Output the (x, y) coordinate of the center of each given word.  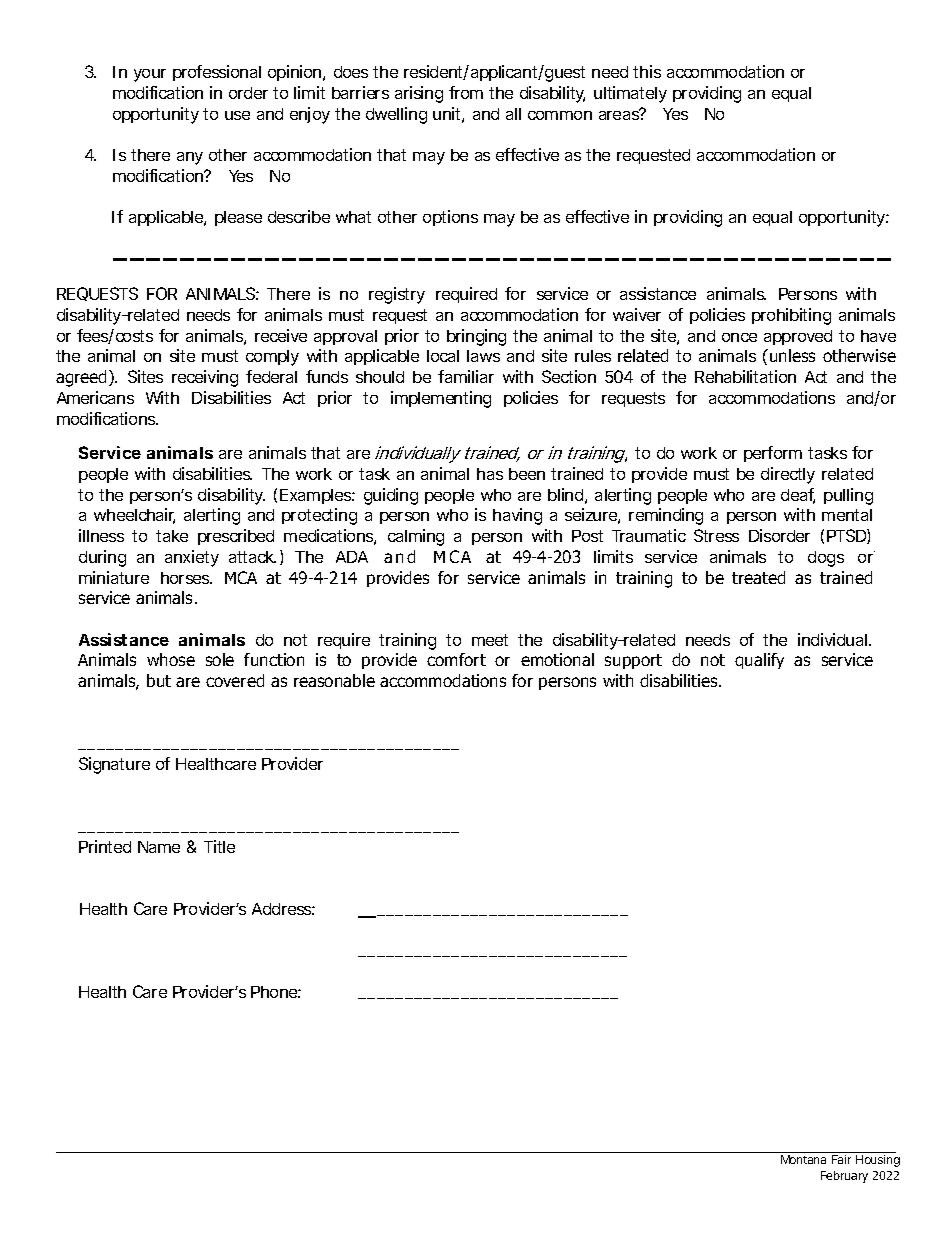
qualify (759, 661)
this (647, 71)
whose (171, 659)
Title (219, 846)
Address (283, 909)
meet (490, 640)
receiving (205, 378)
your (150, 75)
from (466, 92)
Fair (841, 1159)
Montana (803, 1159)
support (633, 661)
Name (159, 847)
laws (483, 356)
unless (792, 355)
